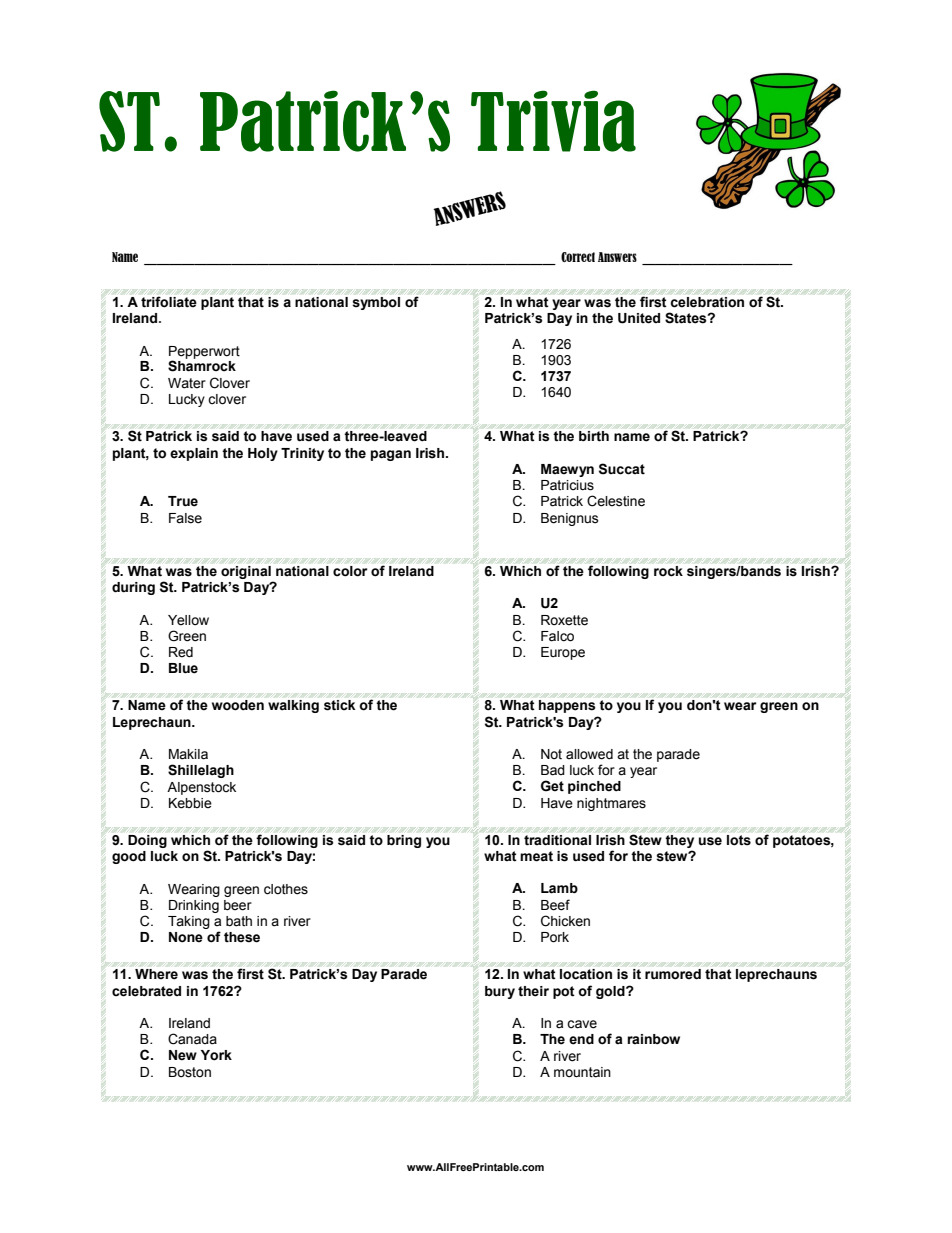 The width and height of the screenshot is (952, 1233). What do you see at coordinates (553, 121) in the screenshot?
I see `Trivia` at bounding box center [553, 121].
